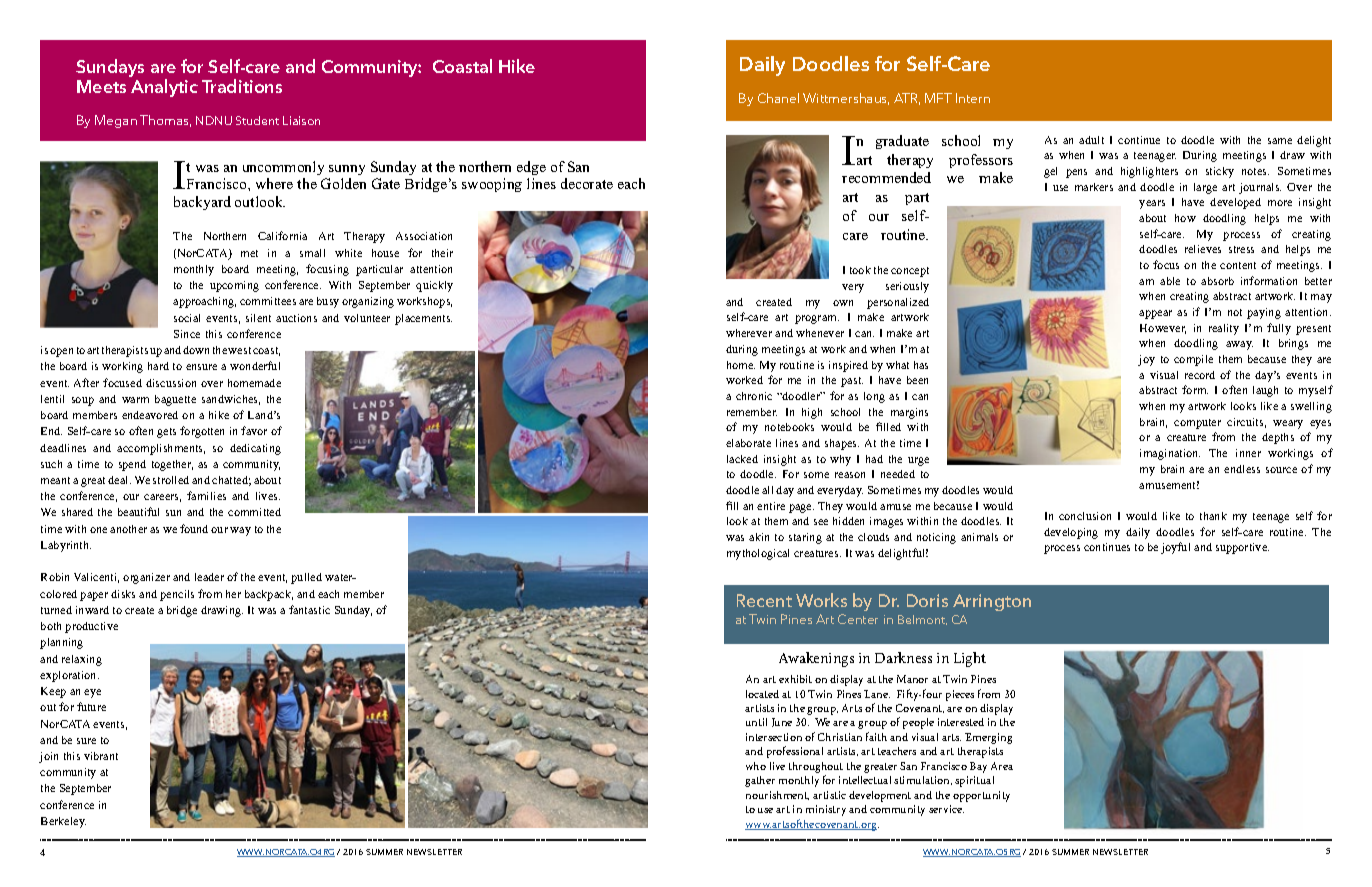 The height and width of the screenshot is (887, 1372). I want to click on adult, so click(1091, 140).
